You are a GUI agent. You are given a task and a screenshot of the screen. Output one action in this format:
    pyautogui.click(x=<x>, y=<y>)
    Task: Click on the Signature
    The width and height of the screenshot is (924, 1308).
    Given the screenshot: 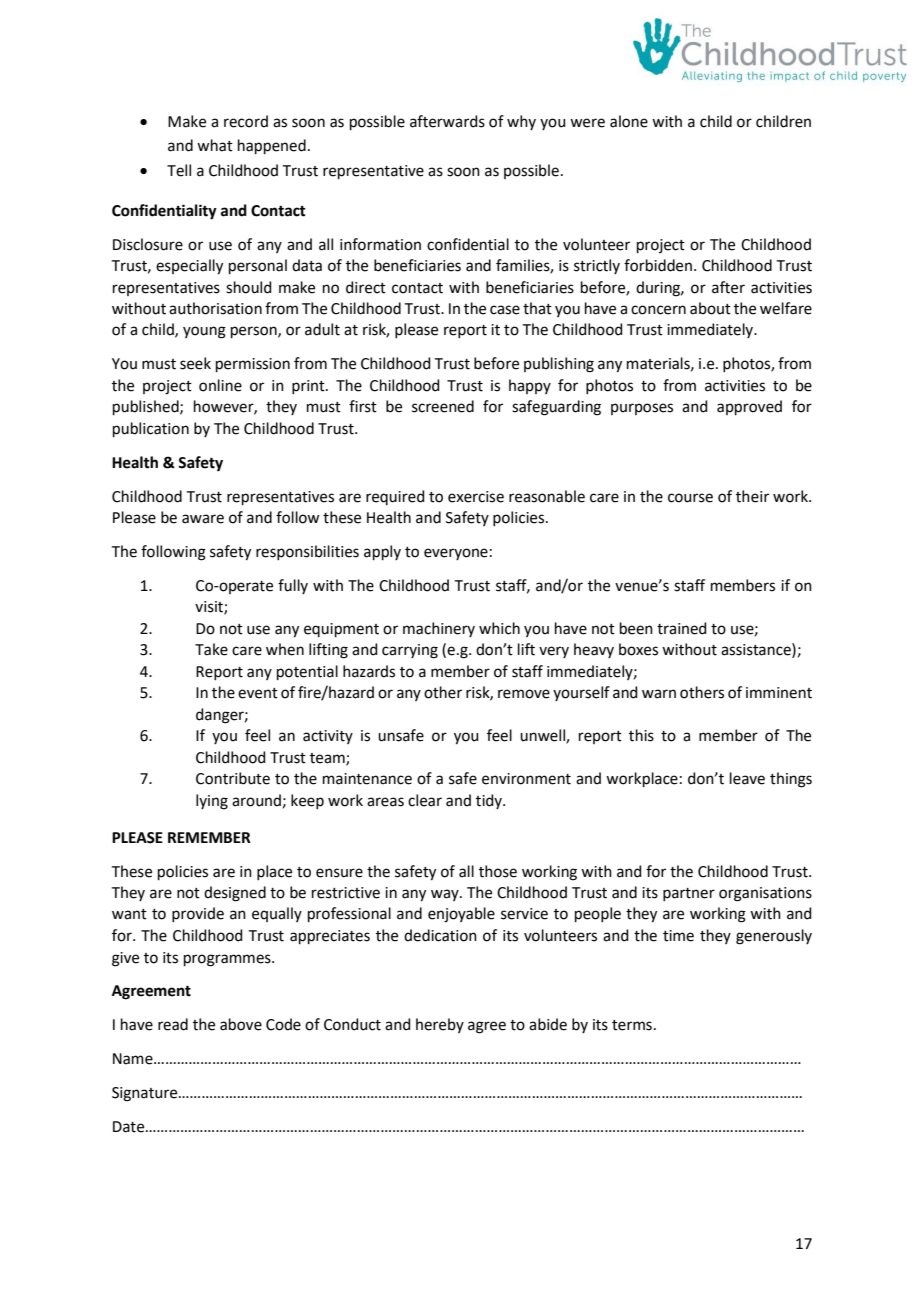 What is the action you would take?
    pyautogui.click(x=146, y=1094)
